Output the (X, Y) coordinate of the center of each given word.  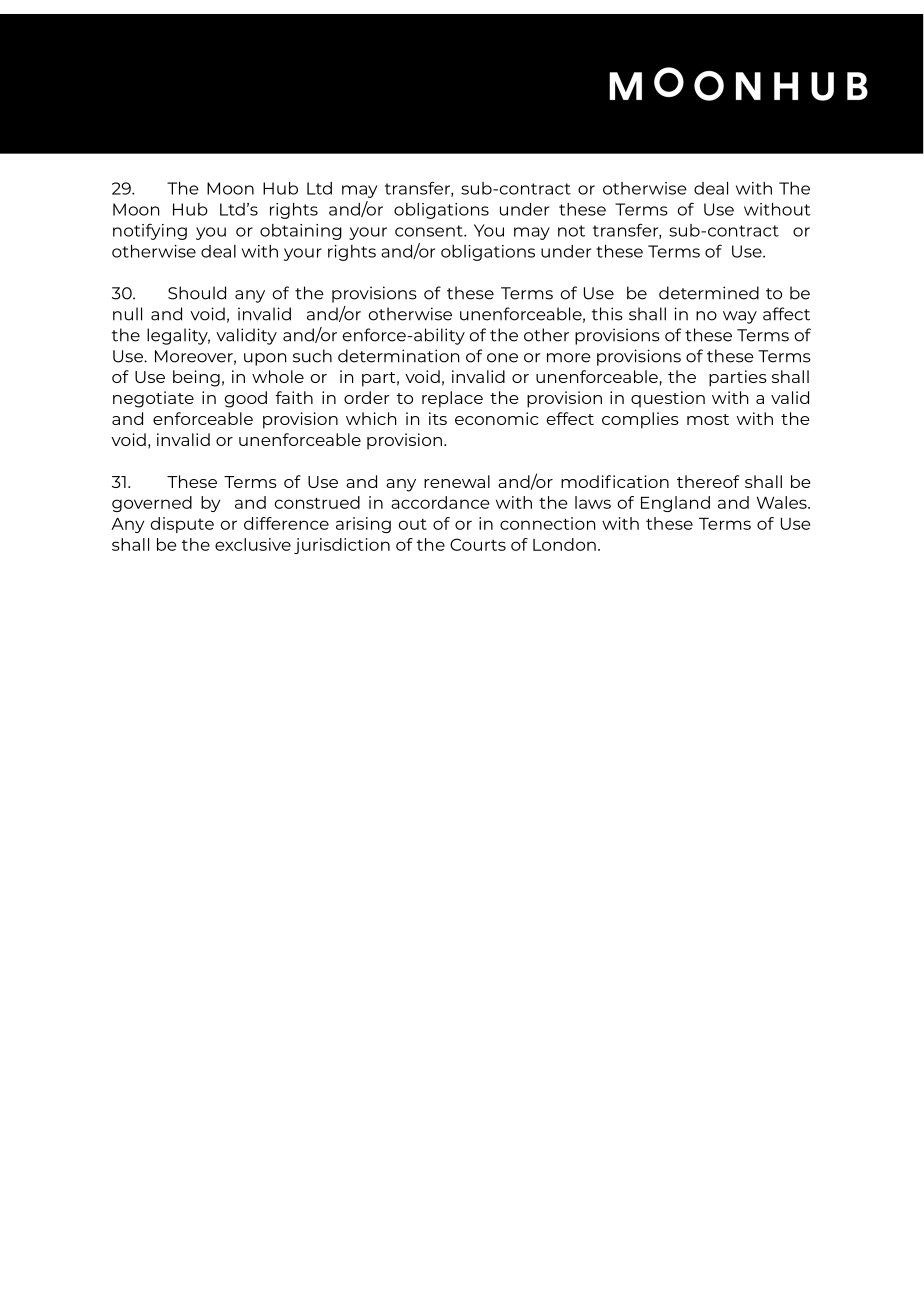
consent (430, 231)
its (438, 418)
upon (265, 359)
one (502, 358)
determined (709, 293)
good (246, 399)
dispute (182, 525)
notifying (150, 232)
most (708, 419)
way (740, 317)
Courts (478, 544)
